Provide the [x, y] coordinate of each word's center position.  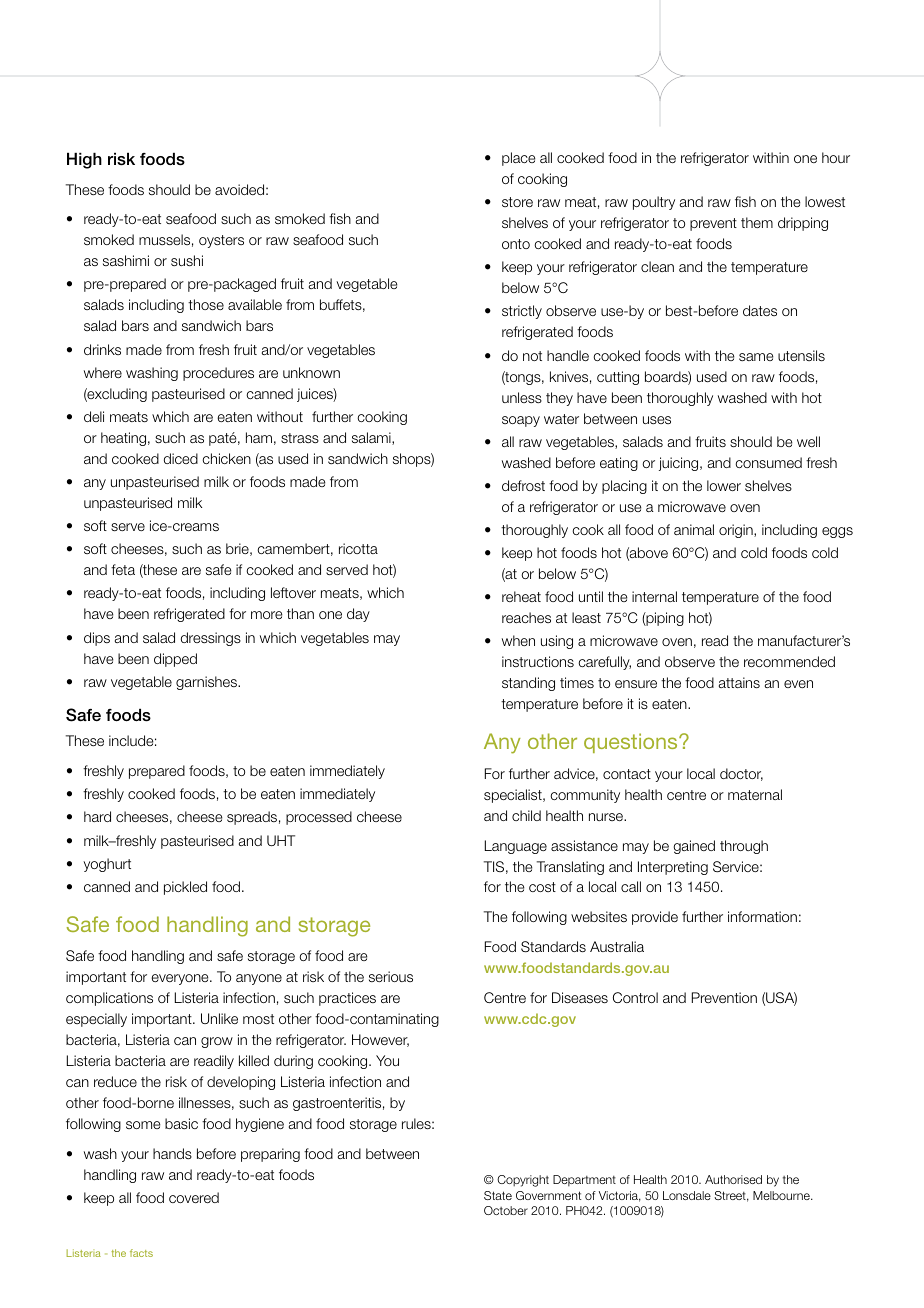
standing [528, 684]
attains [739, 682]
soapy [521, 421]
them [757, 222]
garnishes [207, 683]
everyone [181, 979]
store [517, 202]
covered [194, 1197]
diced [181, 458]
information [762, 916]
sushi [187, 260]
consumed [768, 462]
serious [391, 976]
